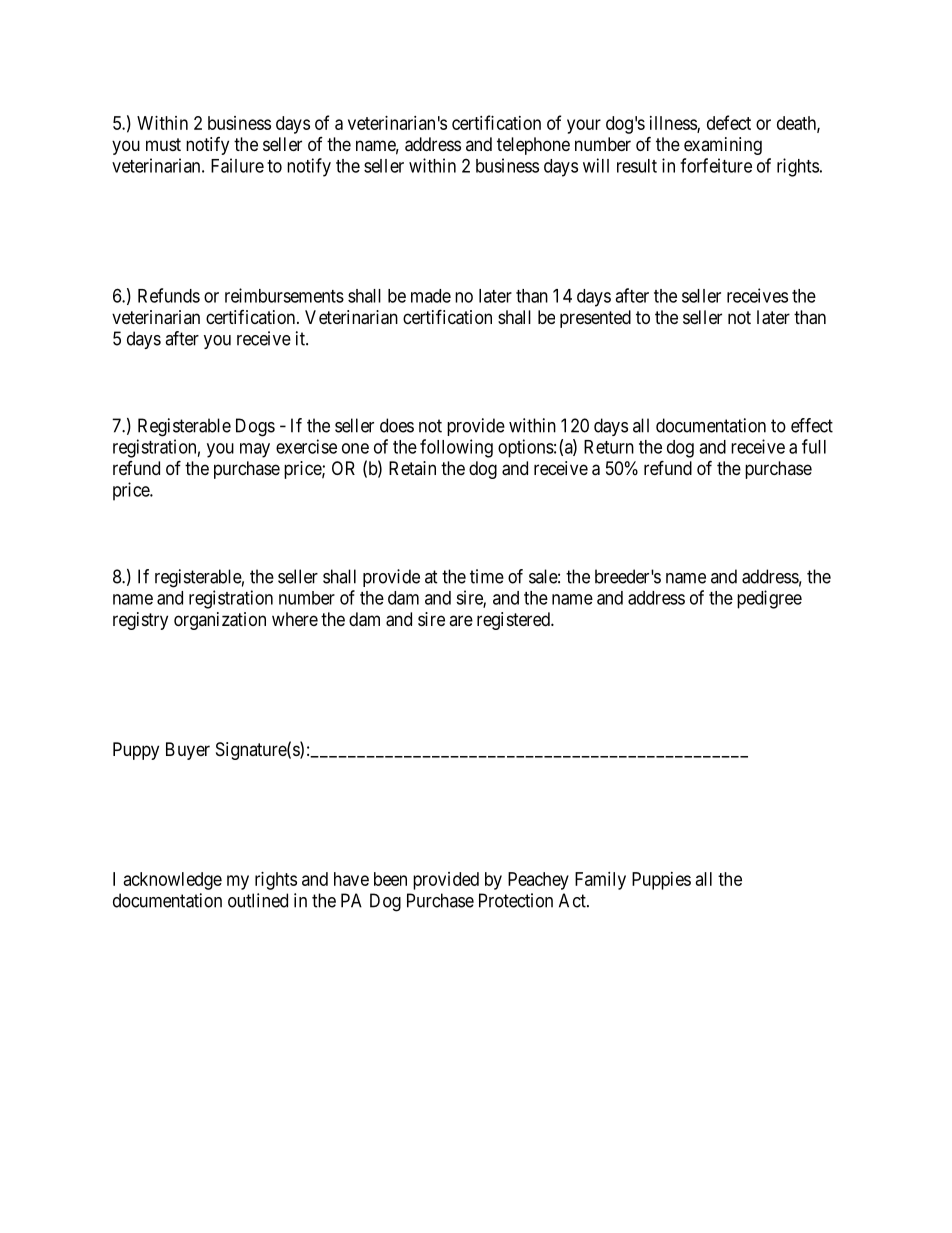 The width and height of the screenshot is (952, 1233). What do you see at coordinates (461, 620) in the screenshot?
I see `are` at bounding box center [461, 620].
